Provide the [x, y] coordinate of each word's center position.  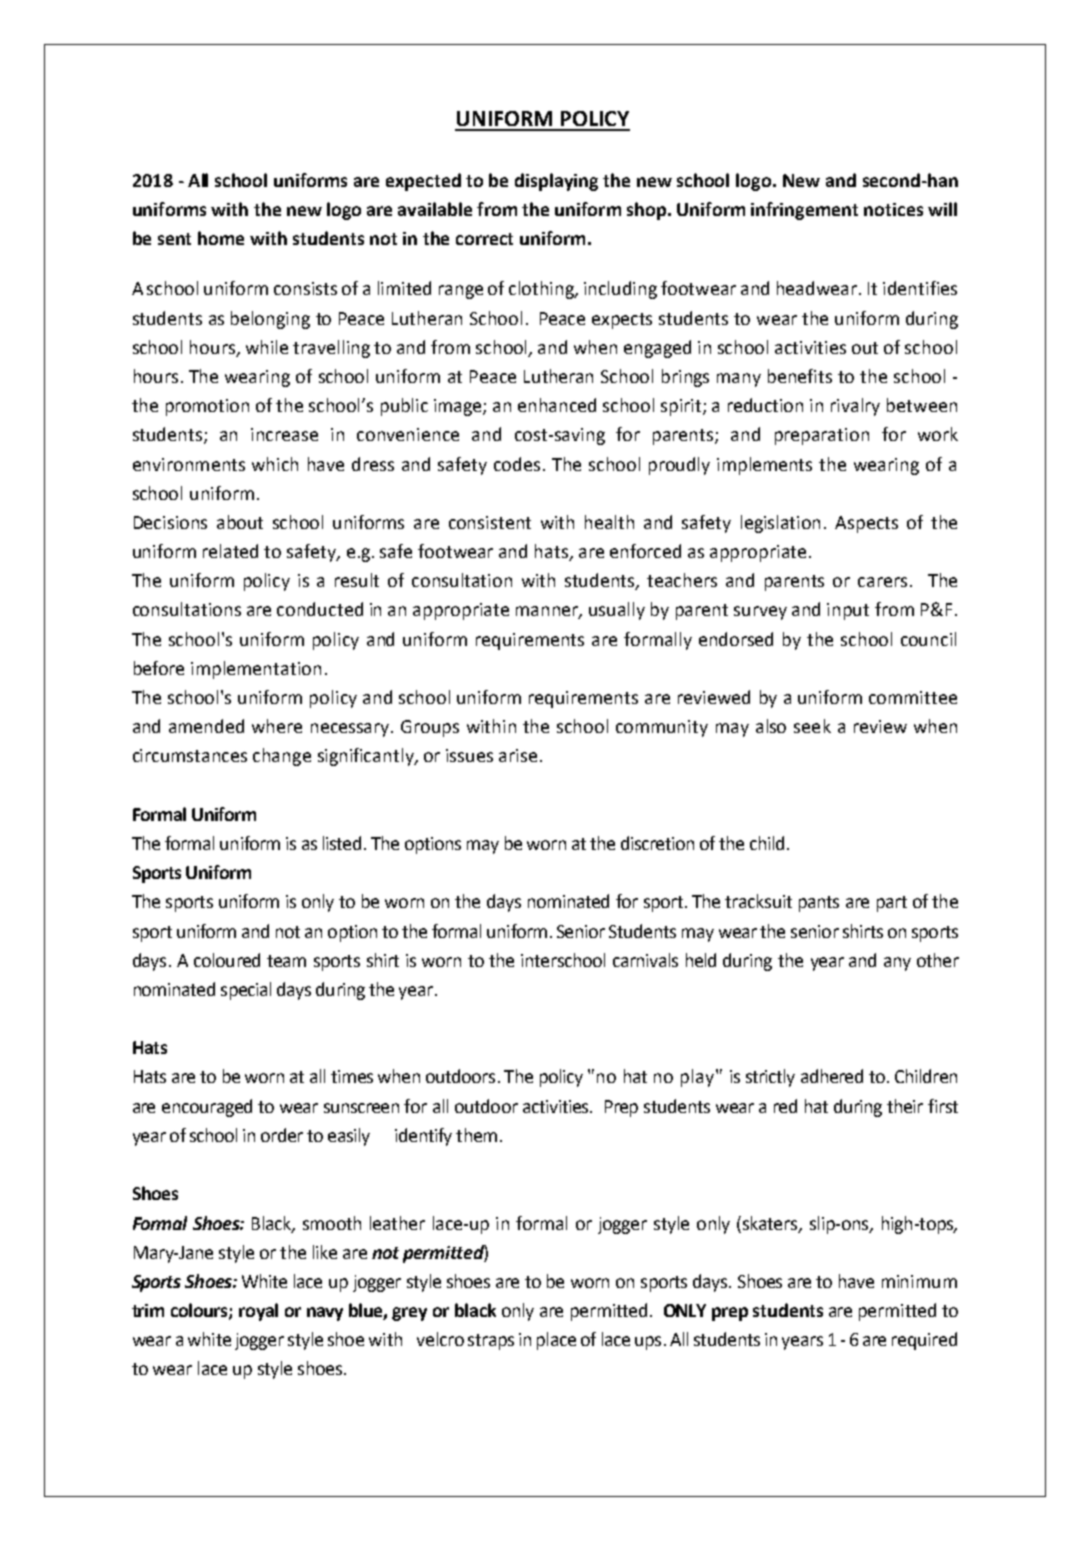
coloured [227, 960]
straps [491, 1342]
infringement [804, 211]
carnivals [645, 960]
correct [484, 239]
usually [617, 611]
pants [819, 904]
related [230, 551]
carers [882, 582]
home [221, 238]
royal [258, 1312]
